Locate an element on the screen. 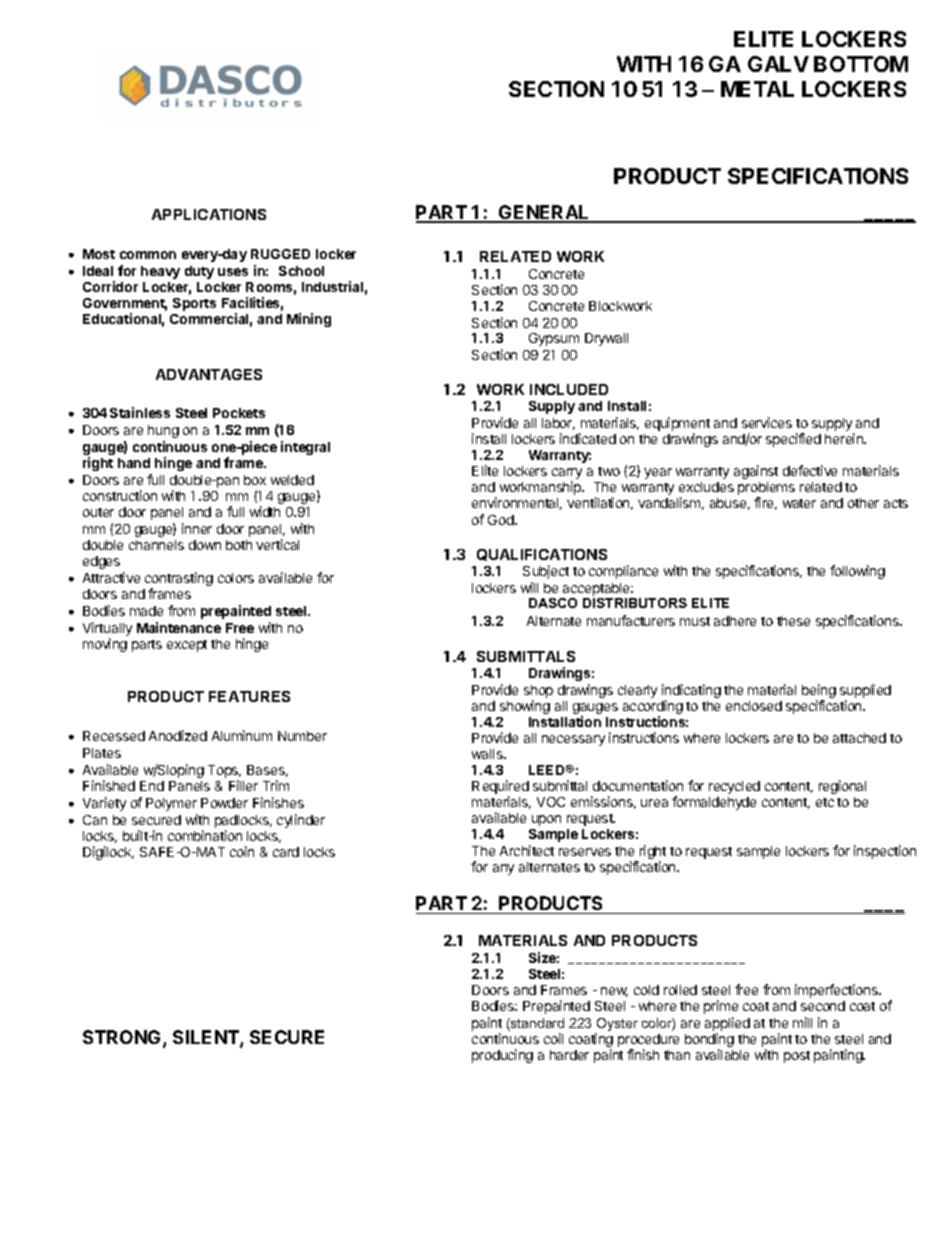  METAL is located at coordinates (757, 89).
